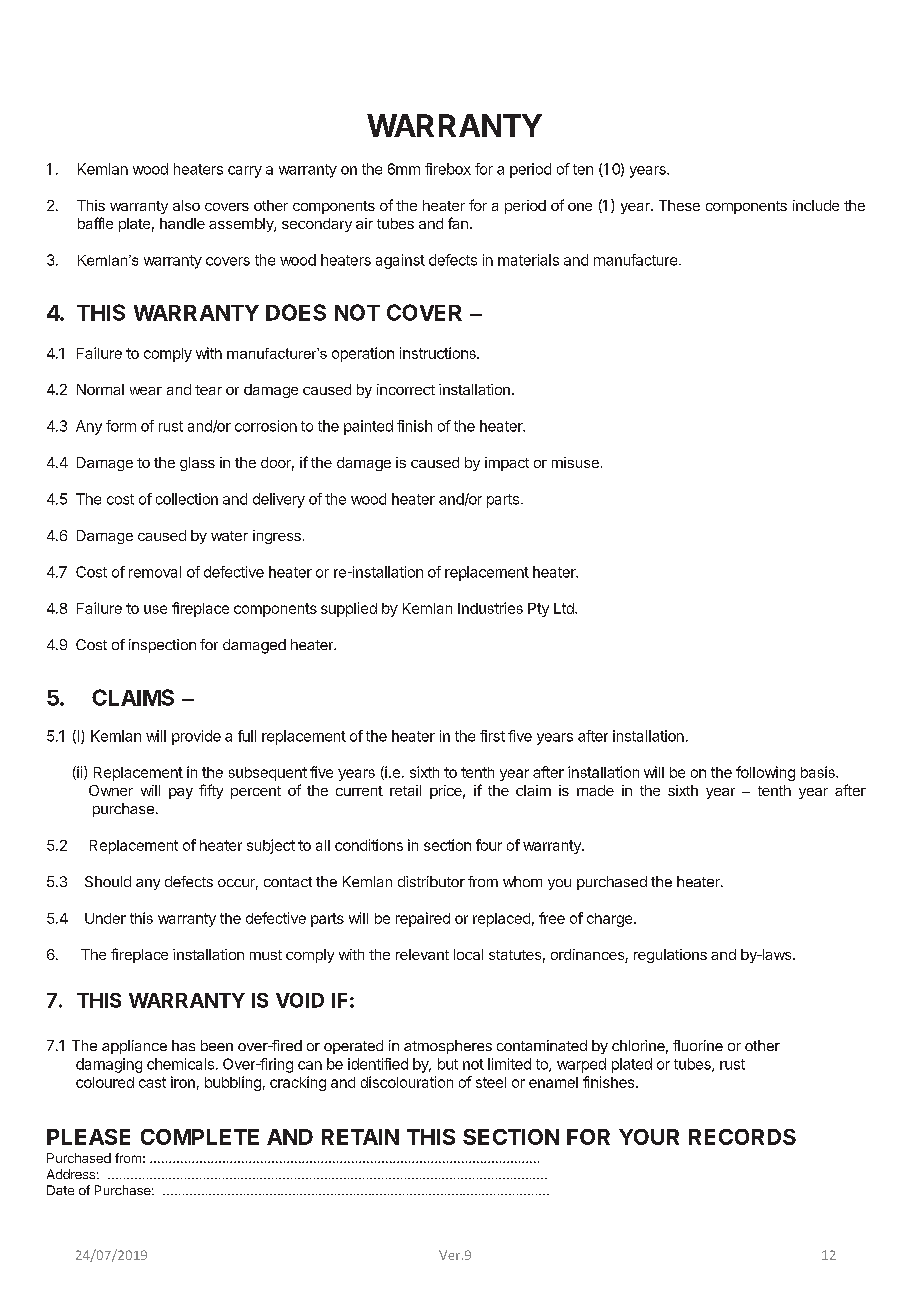 This screenshot has width=911, height=1316. Describe the element at coordinates (742, 1137) in the screenshot. I see `RECORDS` at that location.
